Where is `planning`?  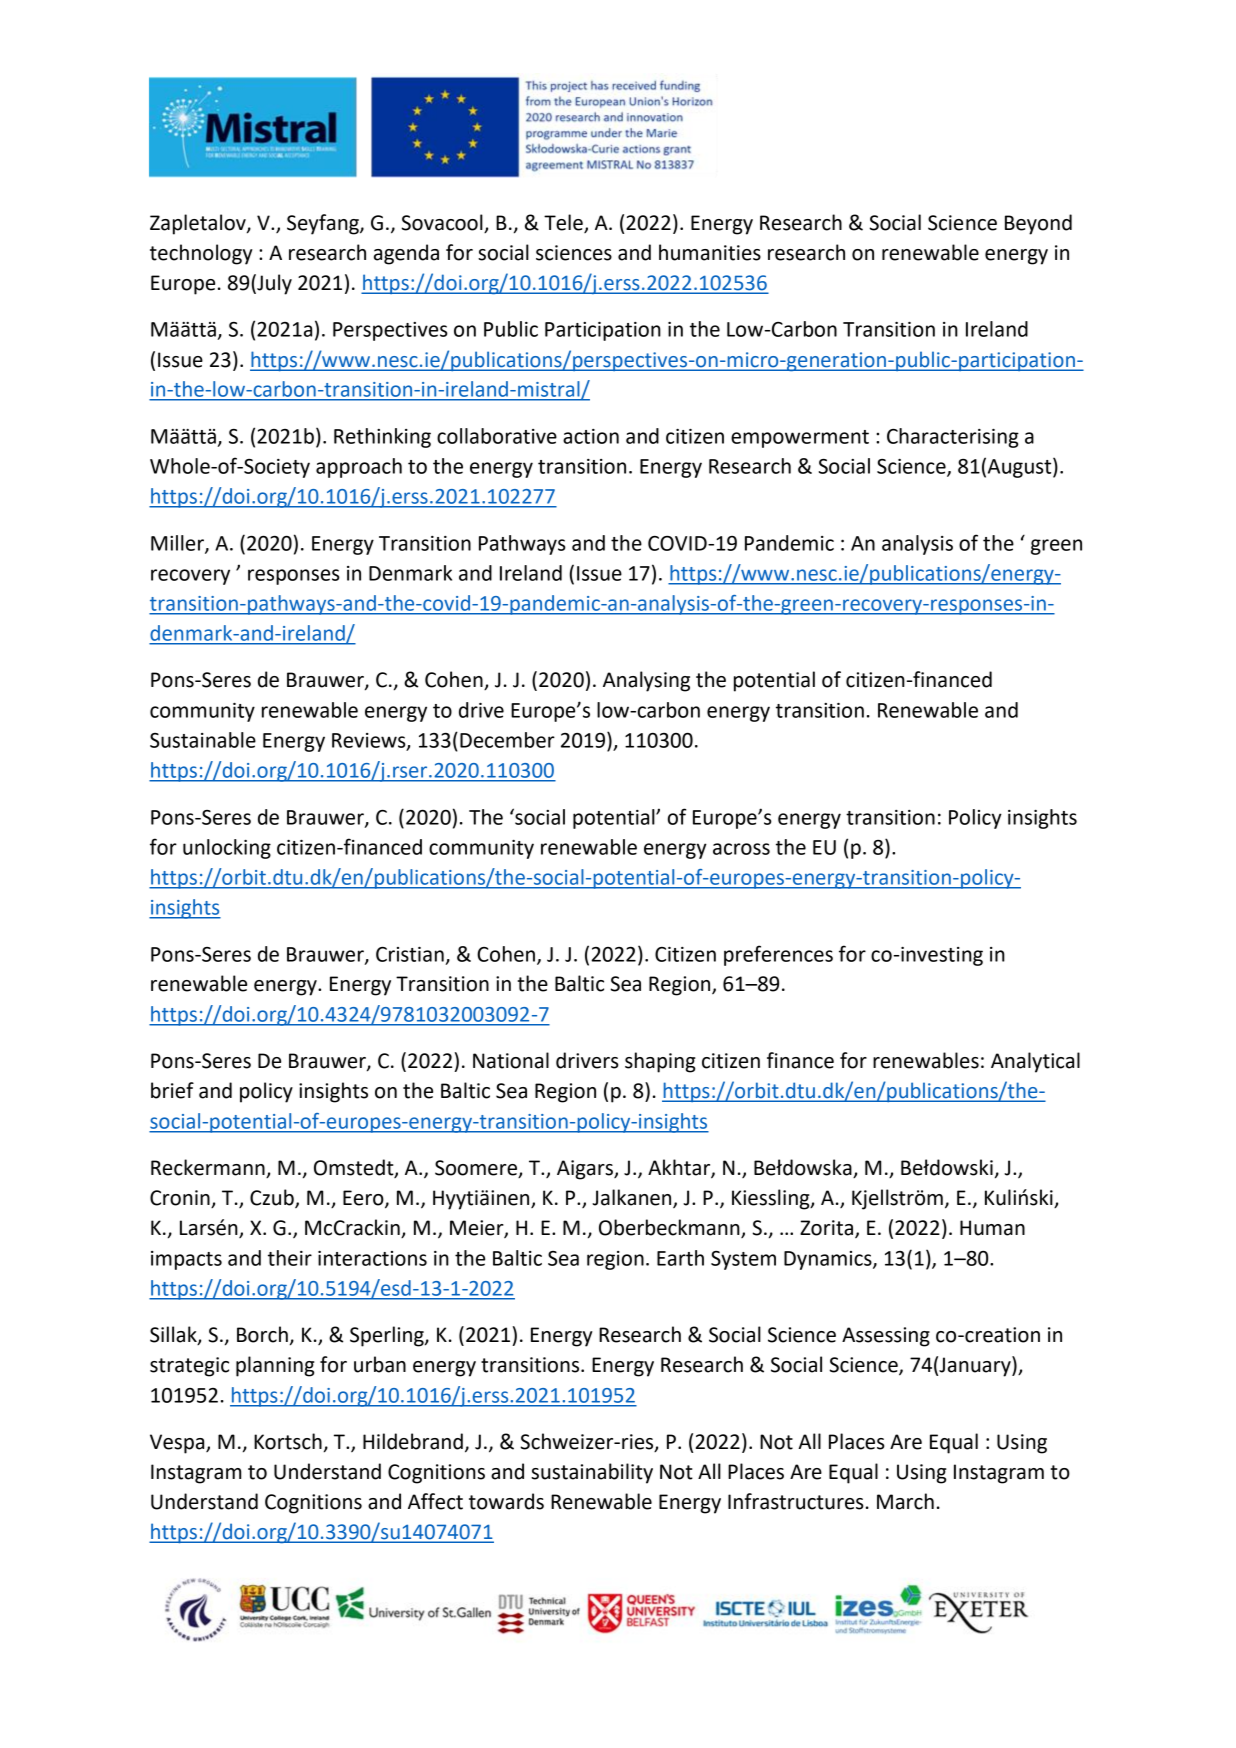
planning is located at coordinates (275, 1366).
